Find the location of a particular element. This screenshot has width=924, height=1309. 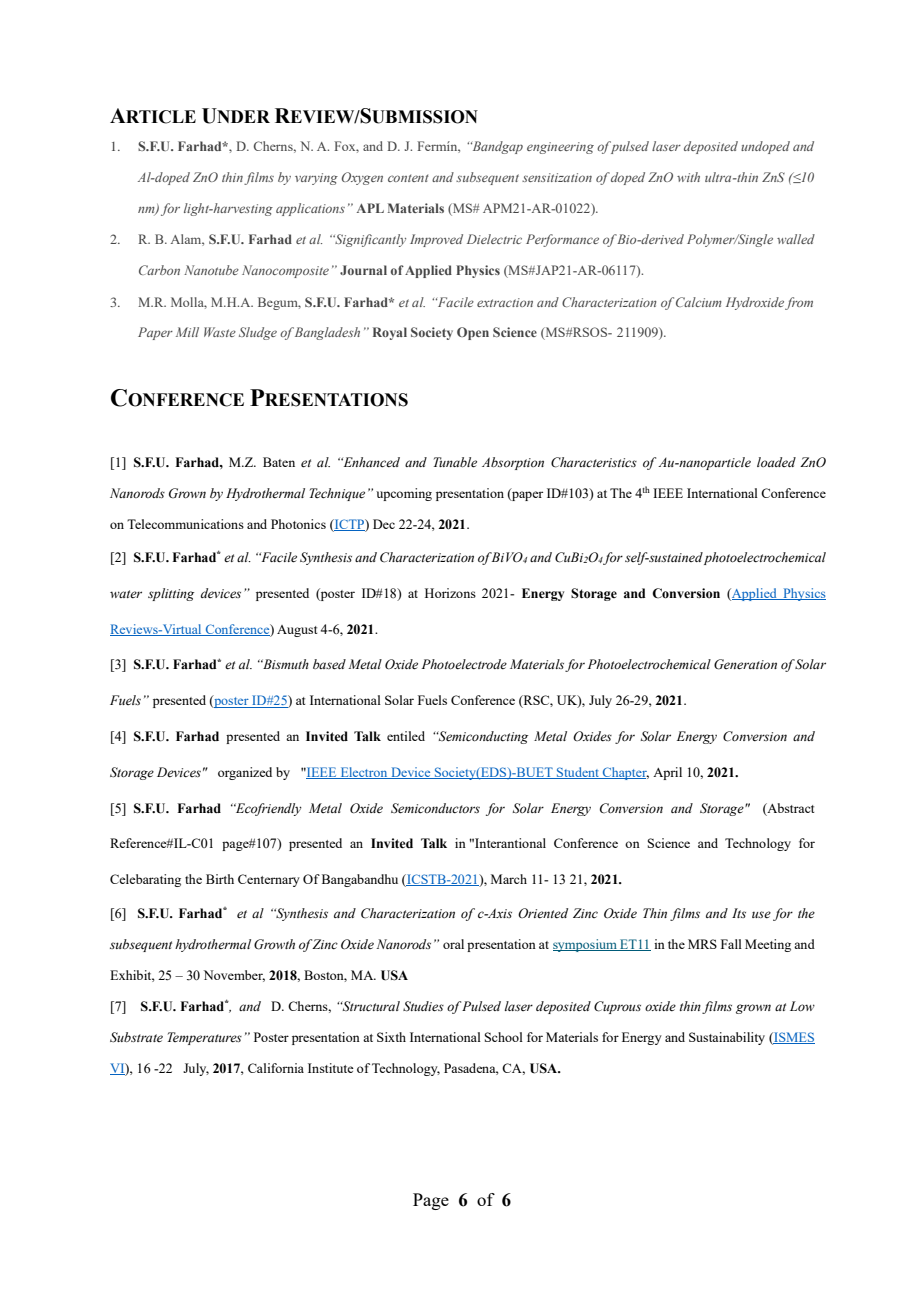

Open is located at coordinates (473, 333).
